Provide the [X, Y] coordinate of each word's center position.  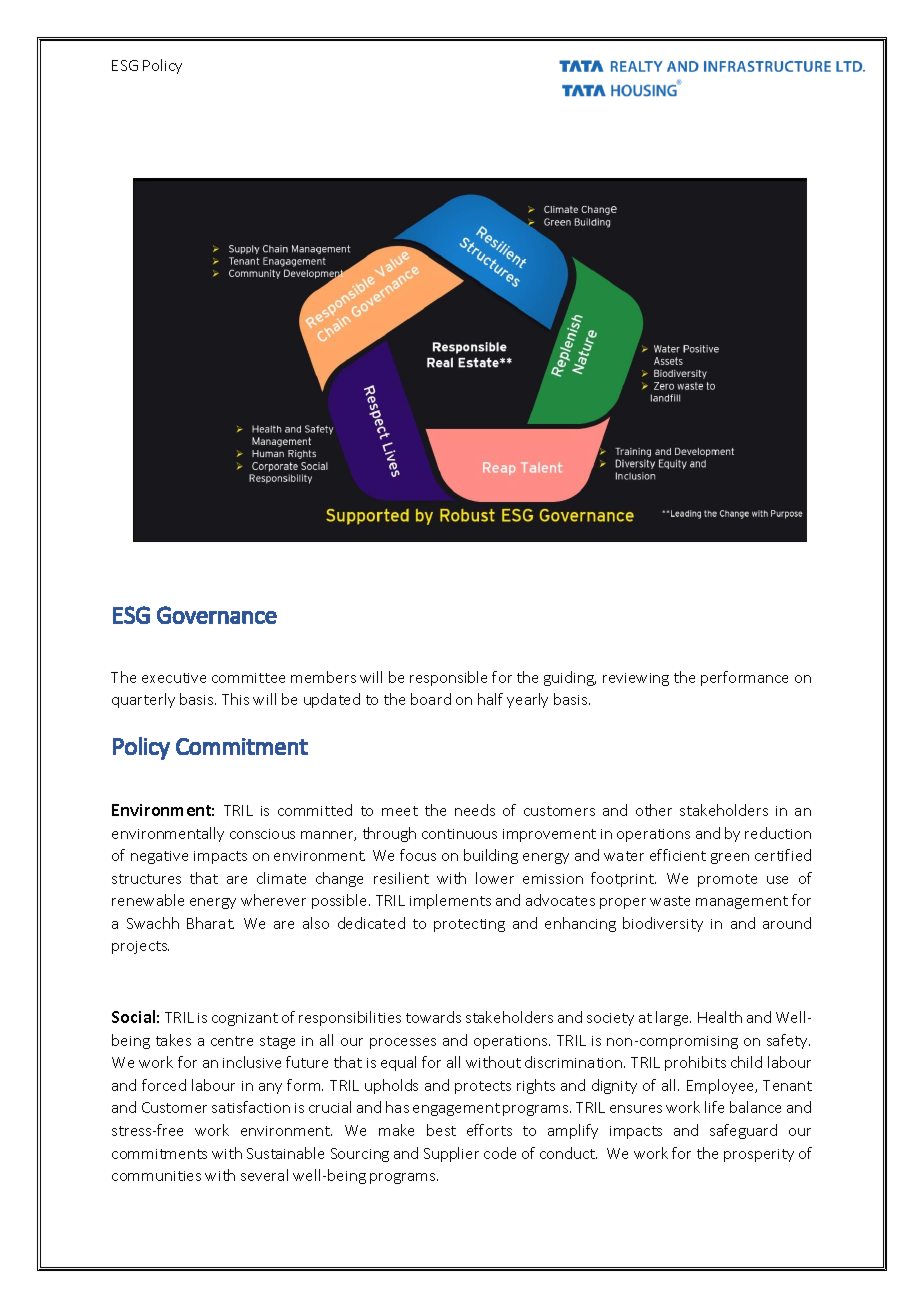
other [654, 810]
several [264, 1175]
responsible [448, 678]
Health [720, 1017]
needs [475, 810]
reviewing [636, 679]
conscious [262, 834]
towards [433, 1017]
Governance [217, 615]
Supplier [451, 1154]
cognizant [245, 1019]
